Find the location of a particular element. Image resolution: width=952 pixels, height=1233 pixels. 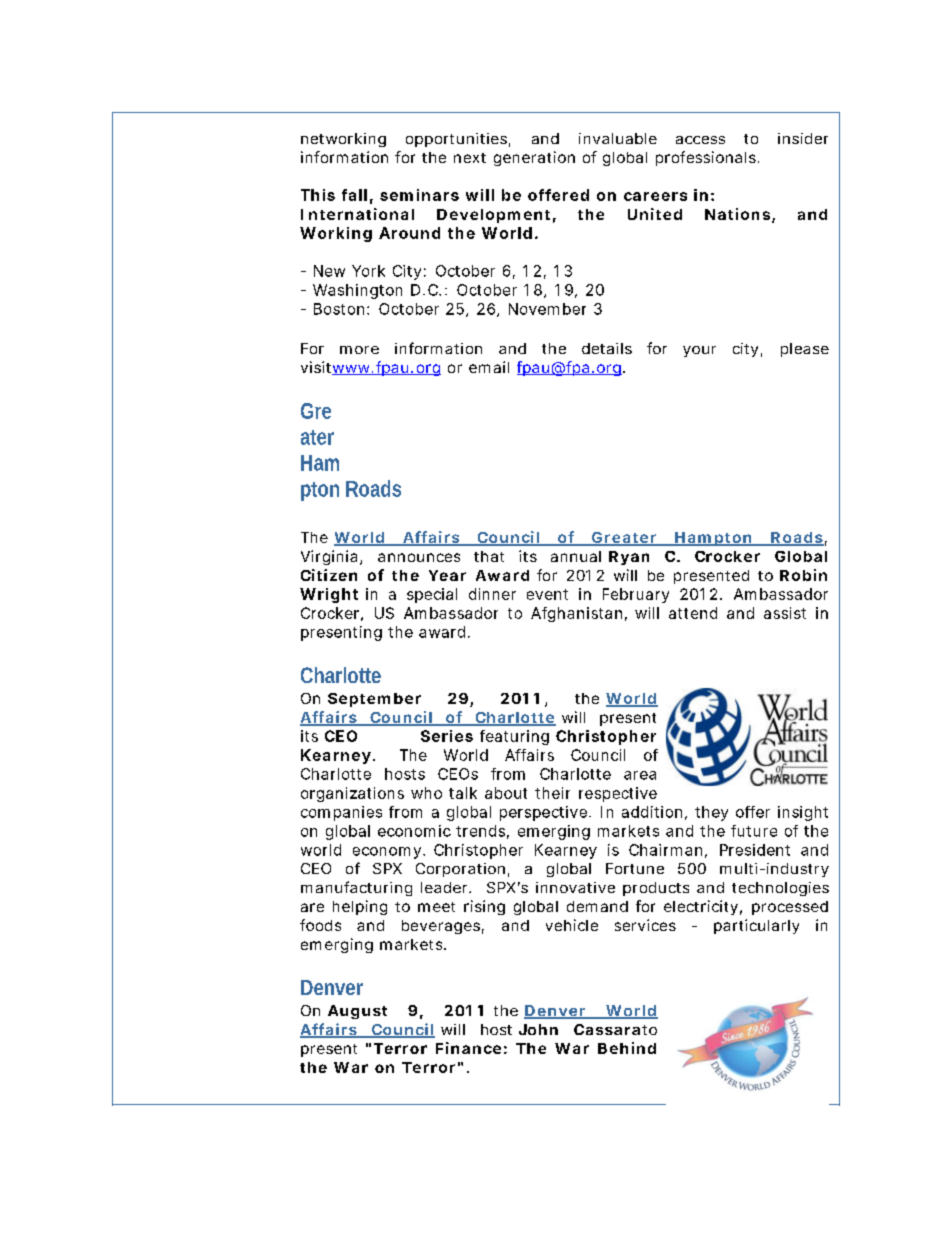

John is located at coordinates (538, 1029).
